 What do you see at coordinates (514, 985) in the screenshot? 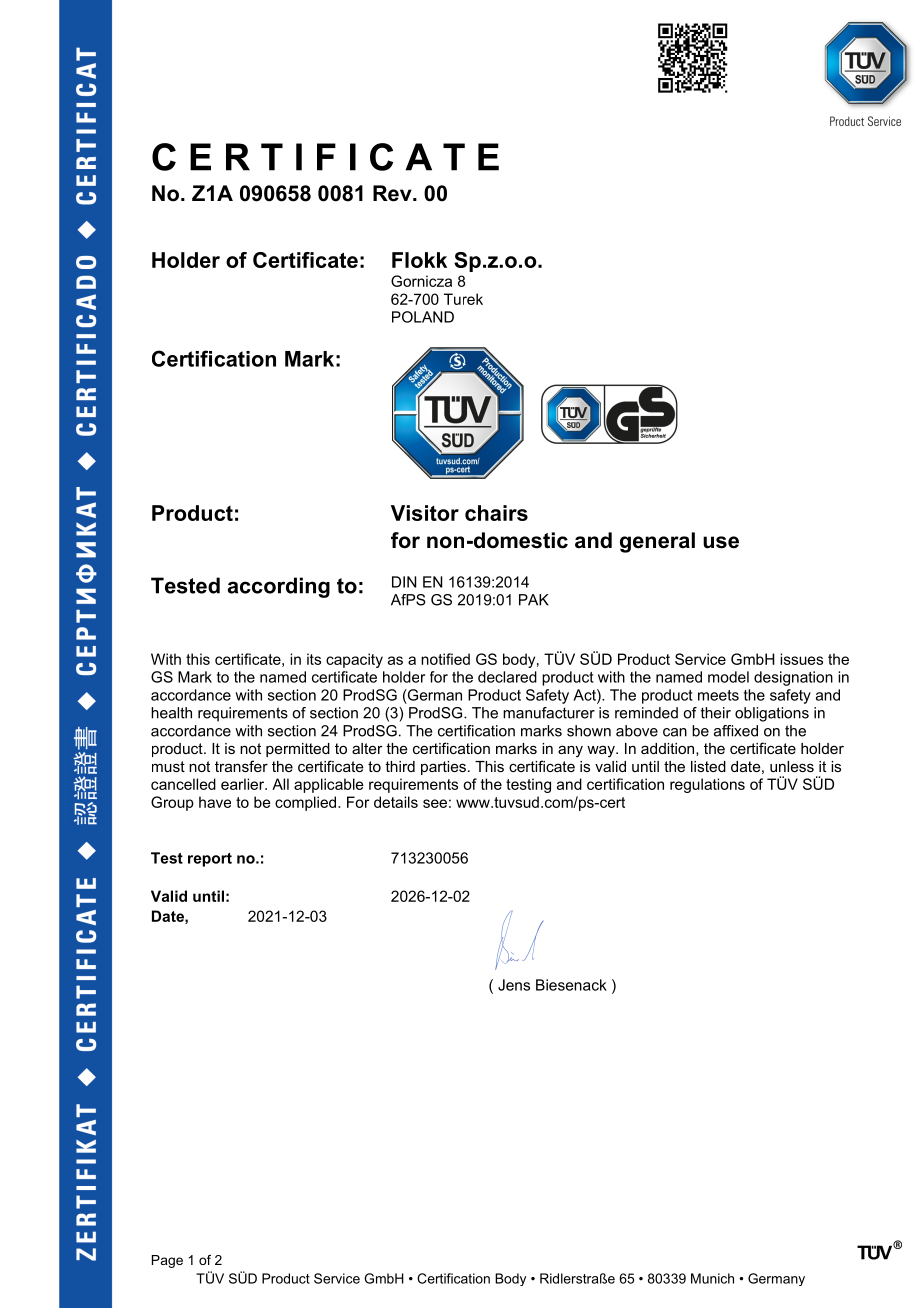
I see `Jens` at bounding box center [514, 985].
